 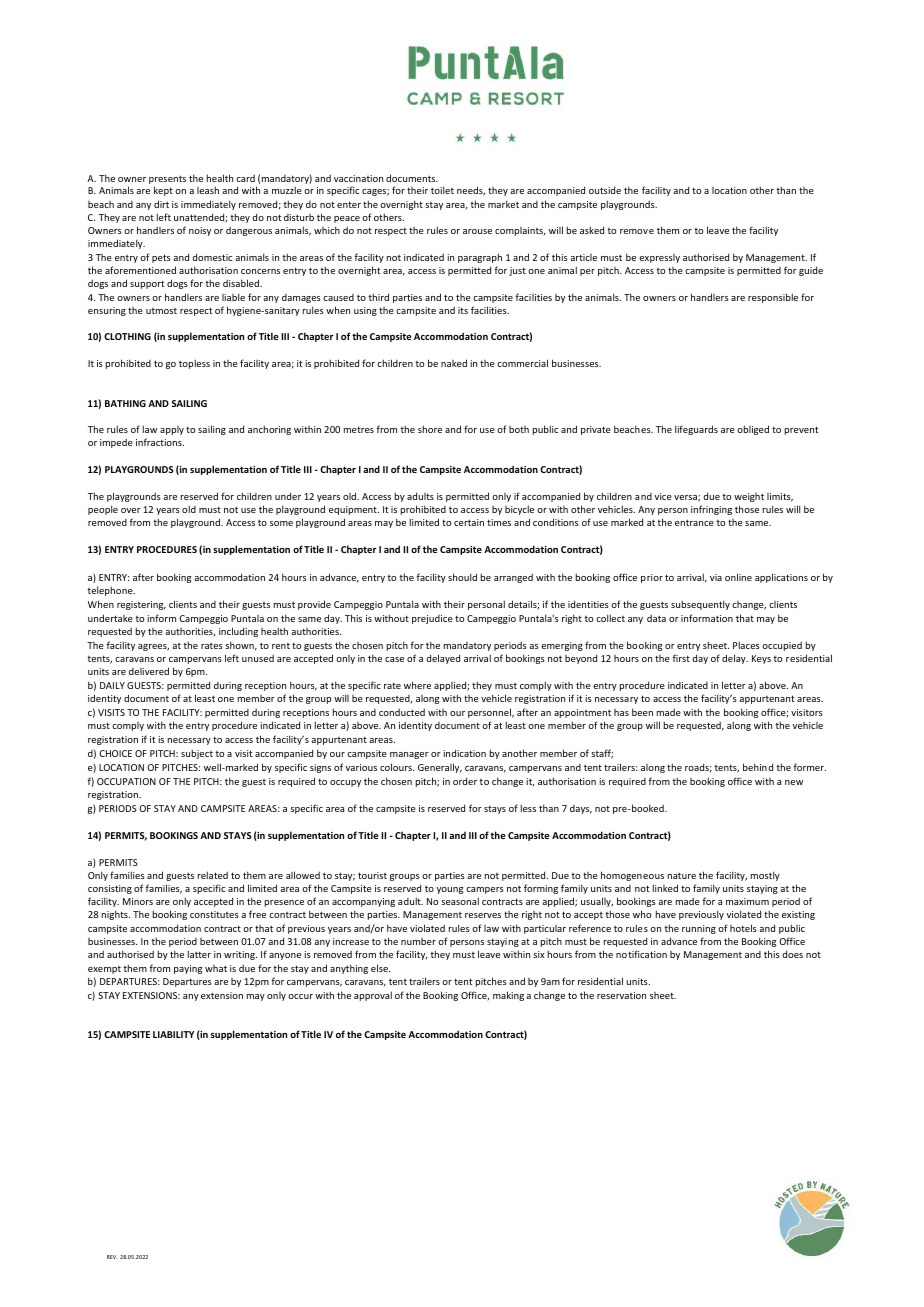 What do you see at coordinates (432, 619) in the page?
I see `prejudice` at bounding box center [432, 619].
